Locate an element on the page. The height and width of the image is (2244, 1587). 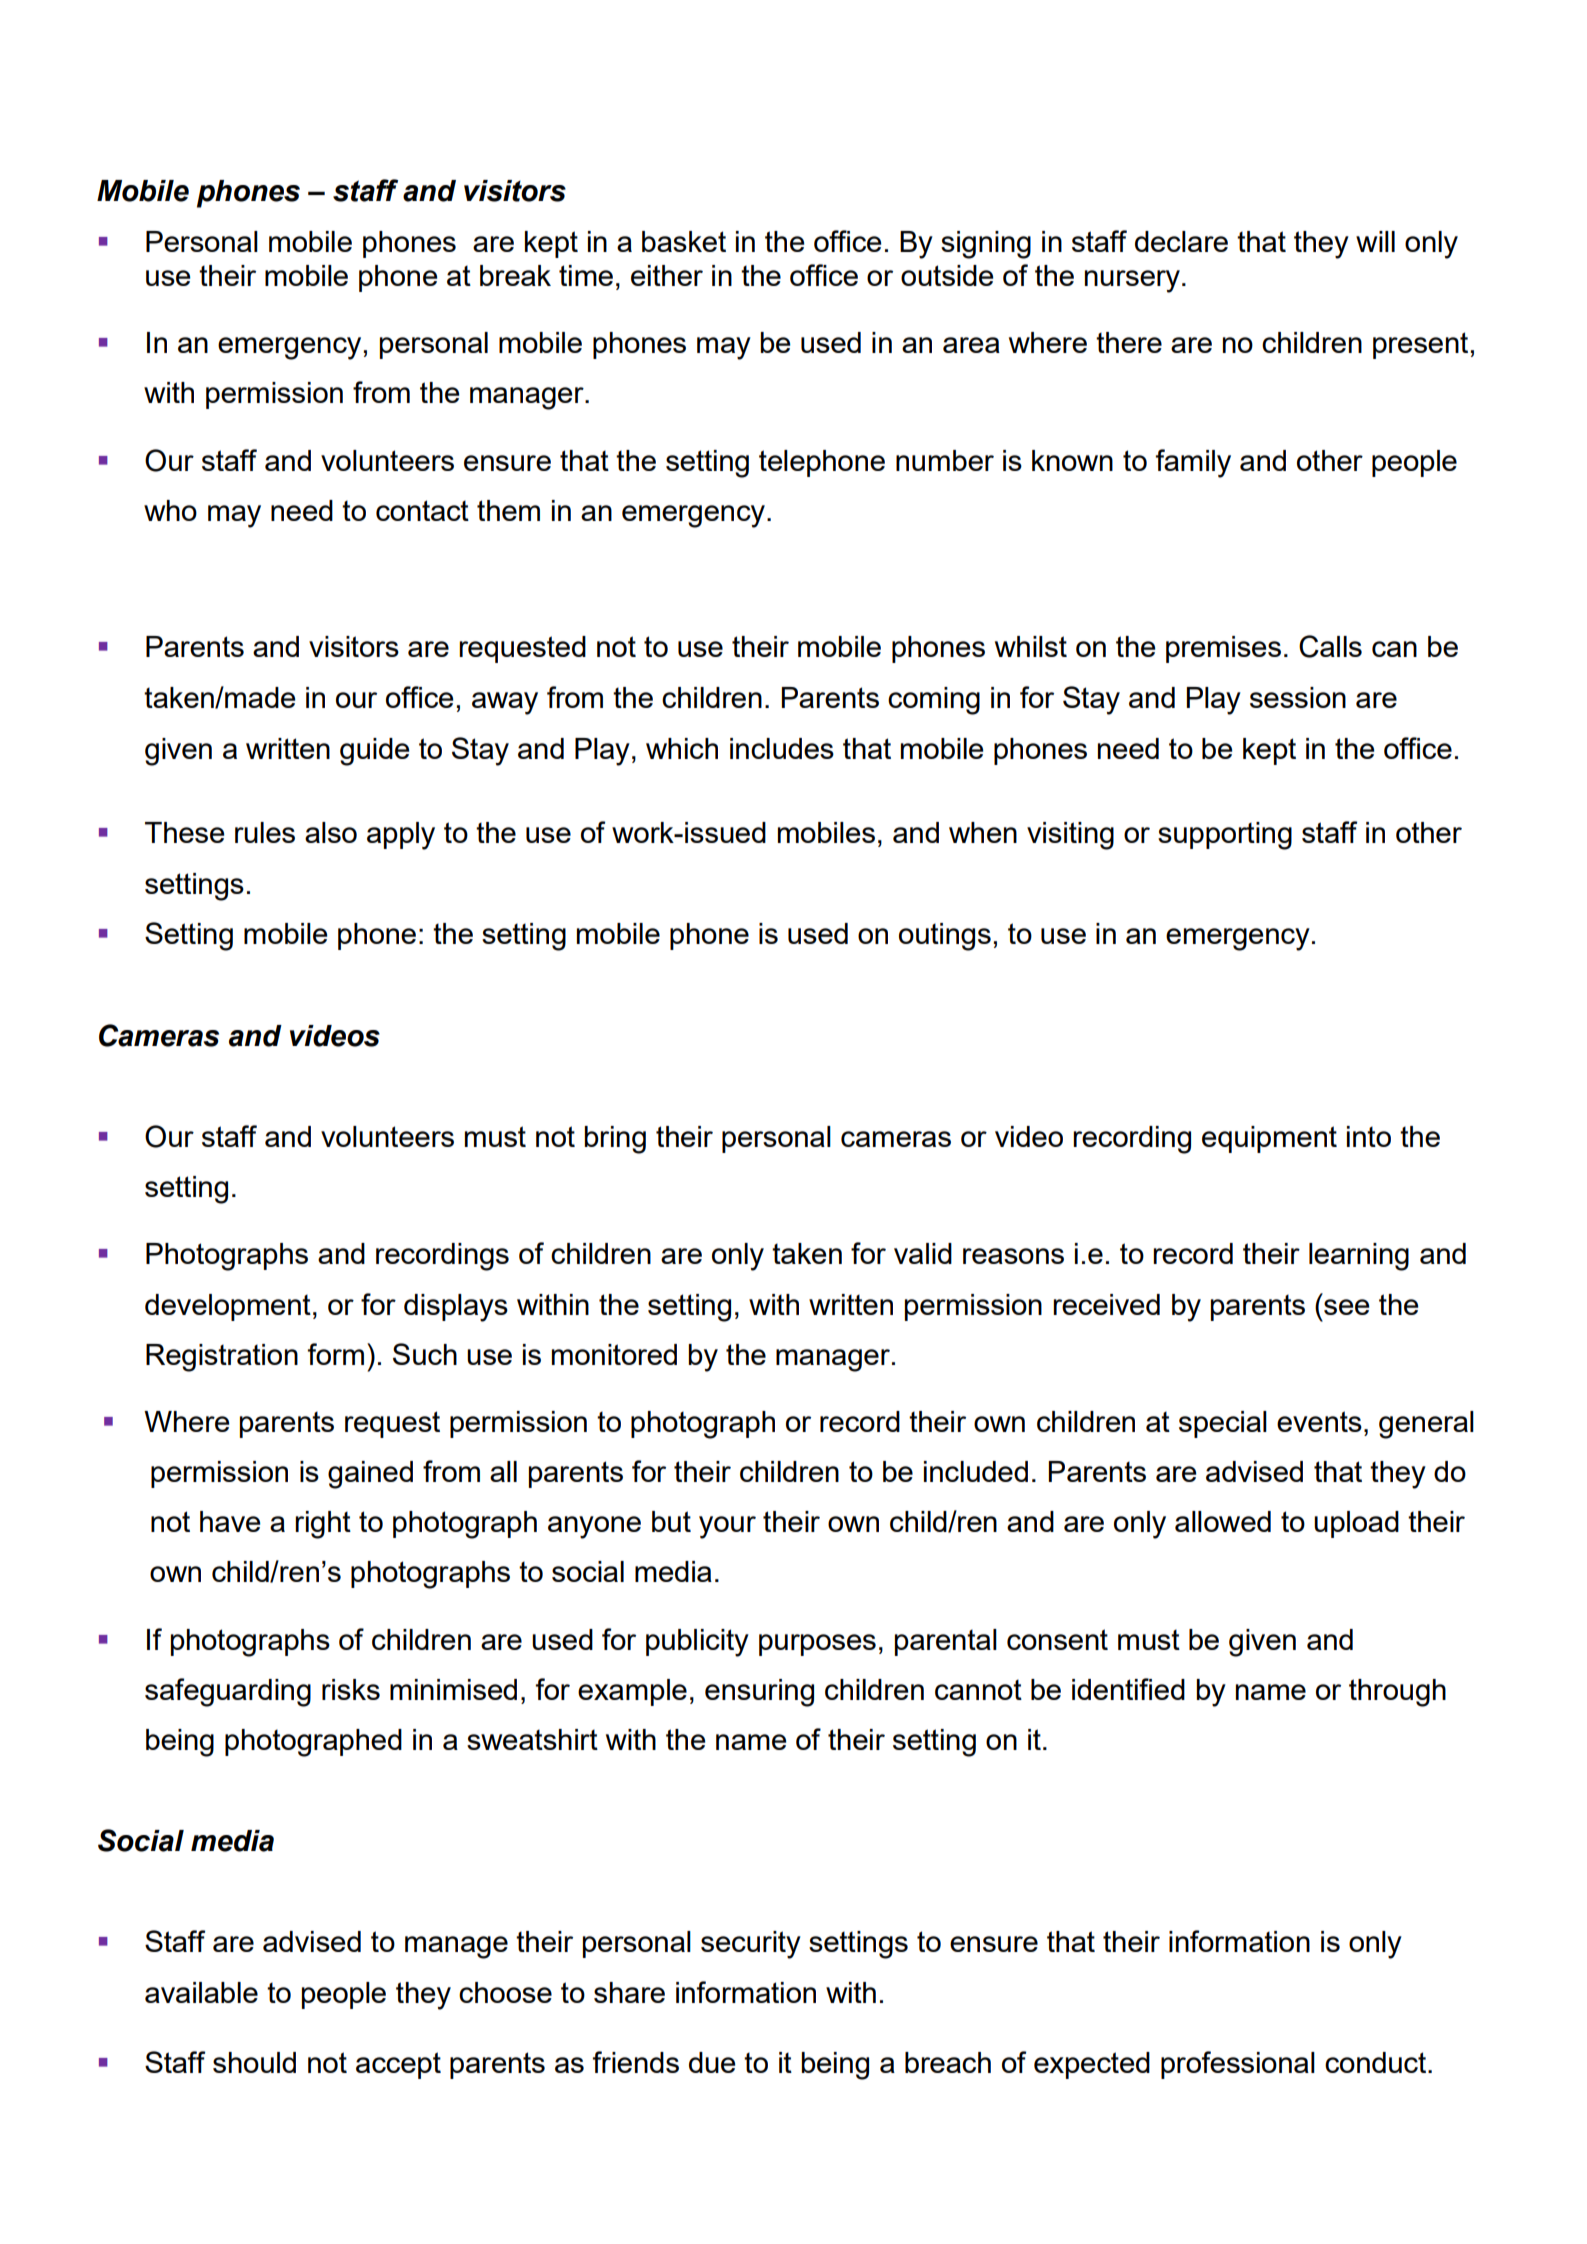
purposes is located at coordinates (817, 1645).
